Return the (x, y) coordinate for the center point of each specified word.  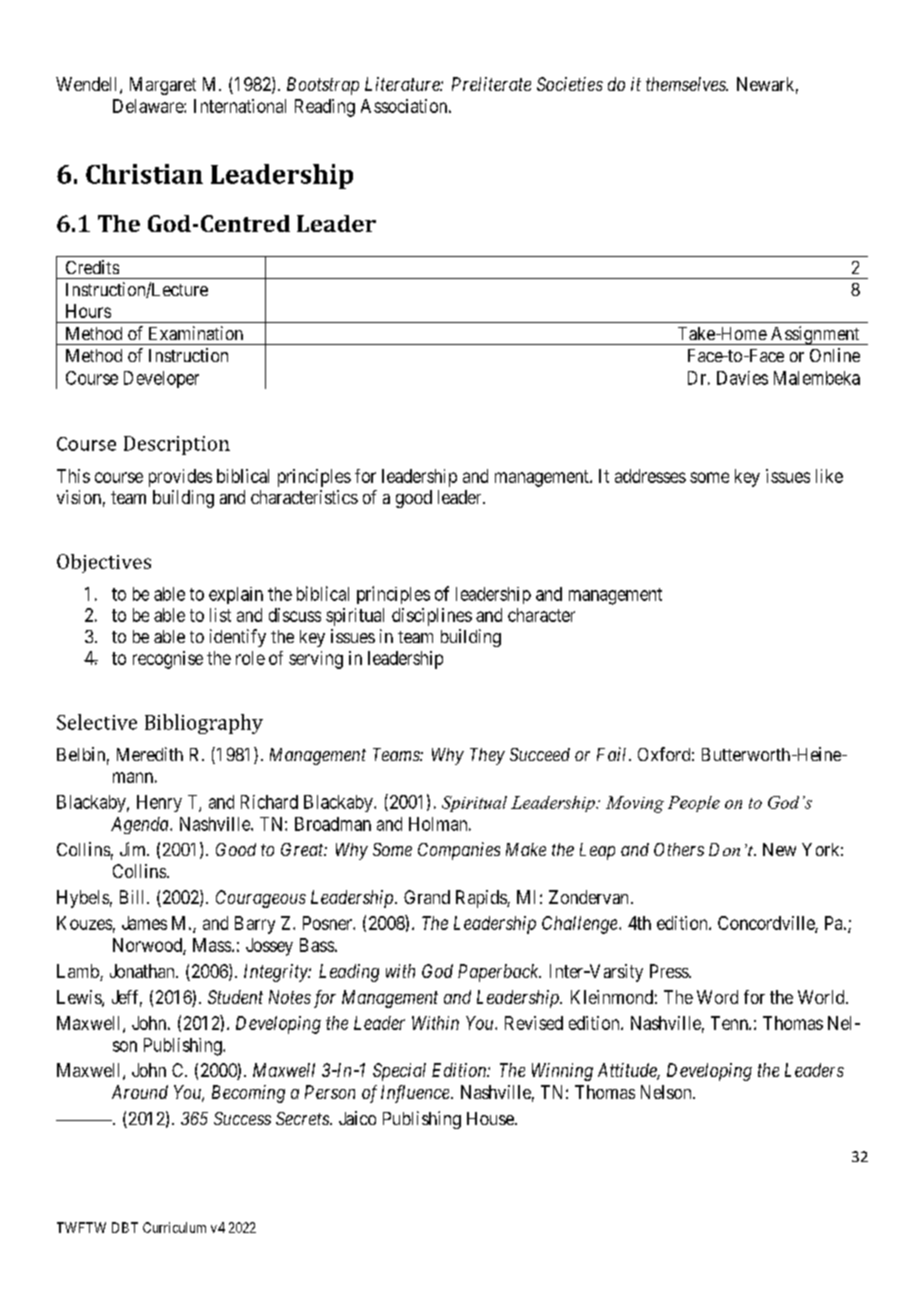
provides (180, 478)
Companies (459, 851)
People (694, 804)
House (491, 1118)
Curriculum (174, 1227)
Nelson (667, 1092)
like (829, 476)
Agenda (141, 825)
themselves (687, 84)
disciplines (432, 617)
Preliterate (491, 84)
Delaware (149, 106)
